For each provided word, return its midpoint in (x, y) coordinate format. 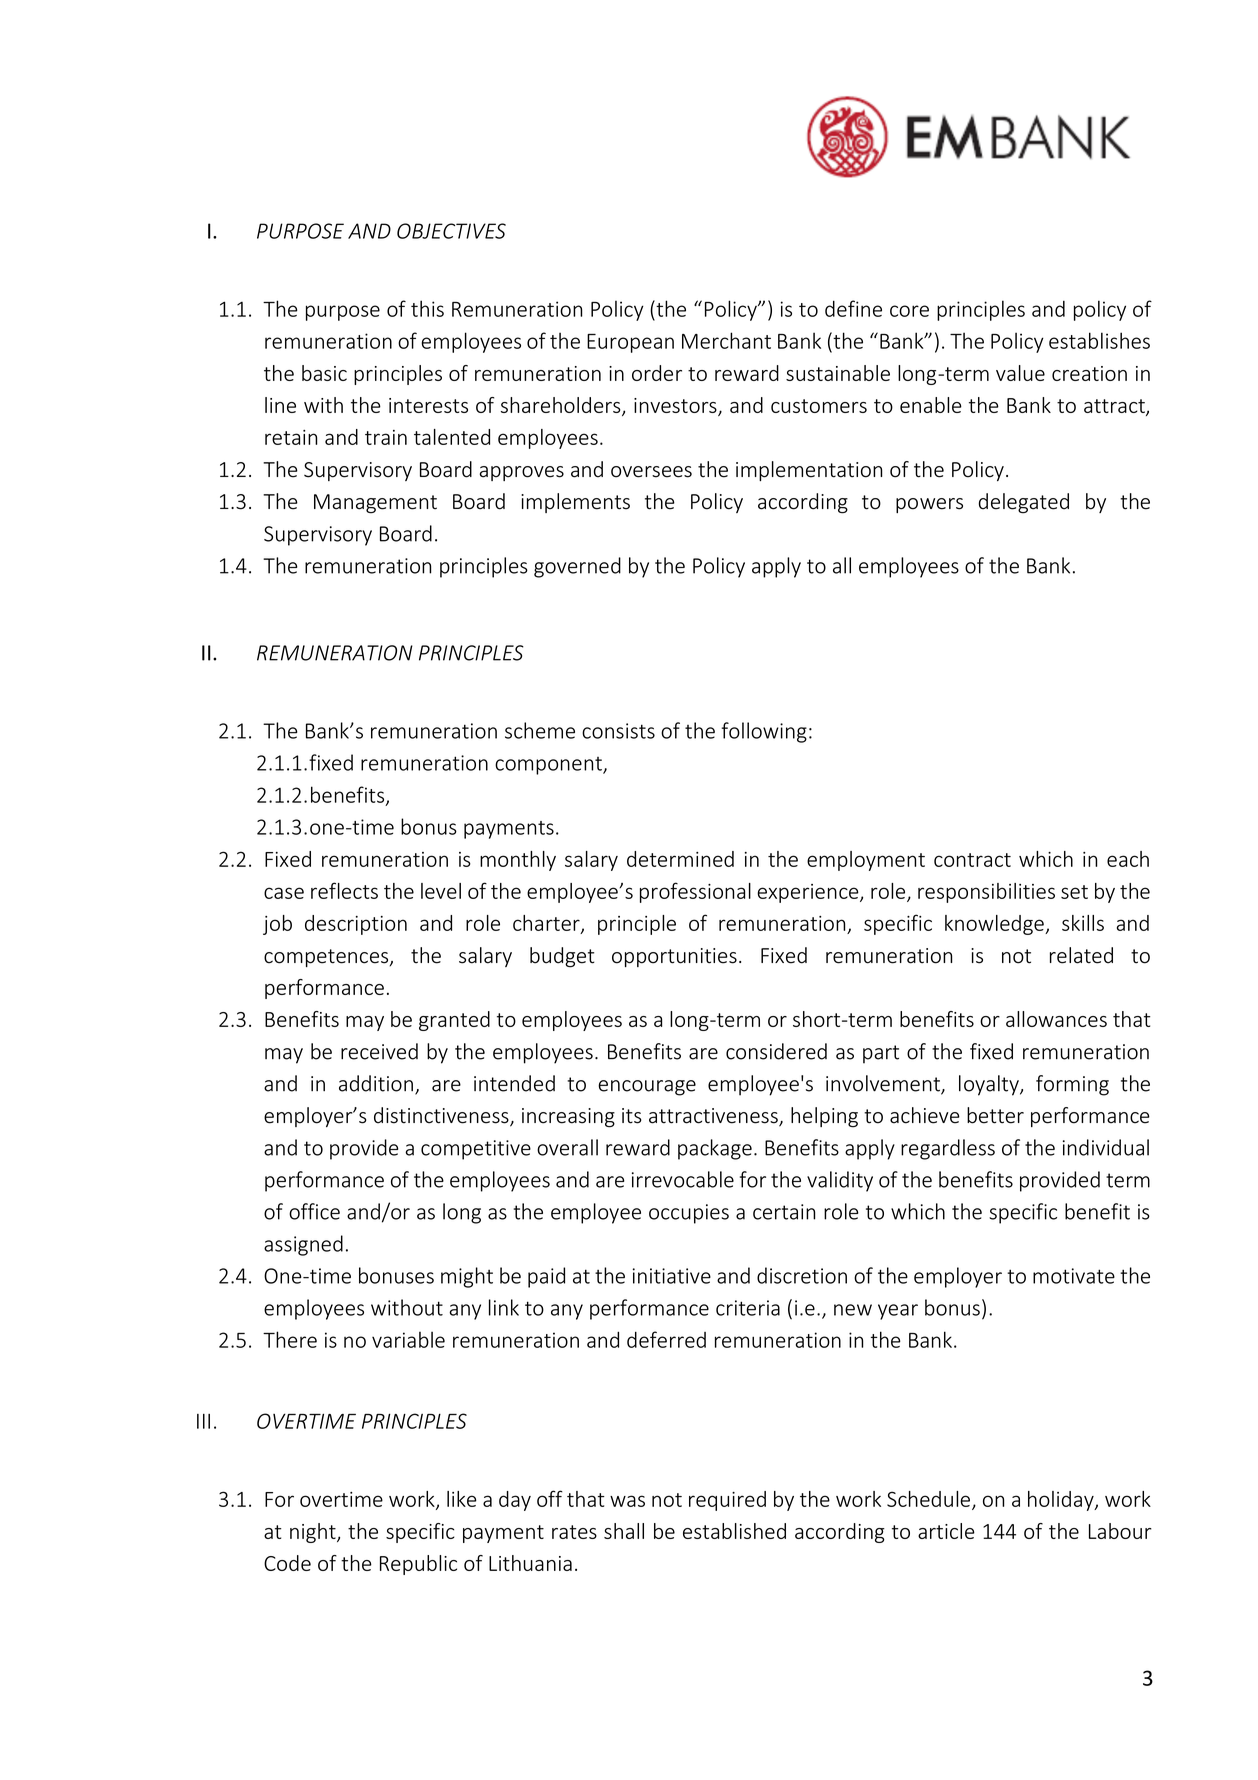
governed (577, 567)
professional (695, 892)
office (314, 1211)
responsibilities (986, 893)
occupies (689, 1214)
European (630, 343)
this (427, 308)
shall (624, 1531)
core (909, 311)
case (284, 893)
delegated (1024, 503)
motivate (1074, 1276)
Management (375, 504)
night (314, 1533)
